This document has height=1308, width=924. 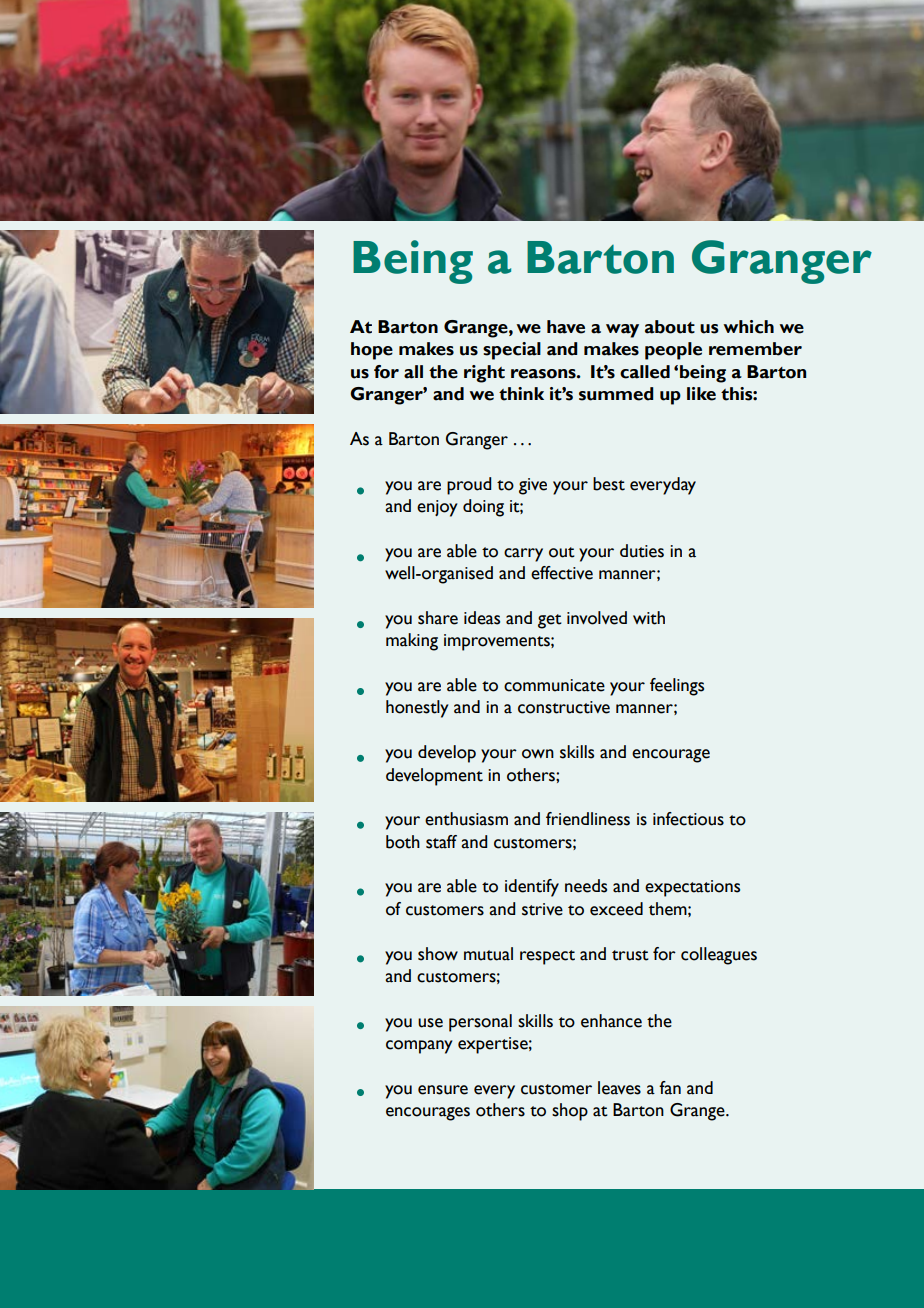 What do you see at coordinates (542, 909) in the document?
I see `strive` at bounding box center [542, 909].
